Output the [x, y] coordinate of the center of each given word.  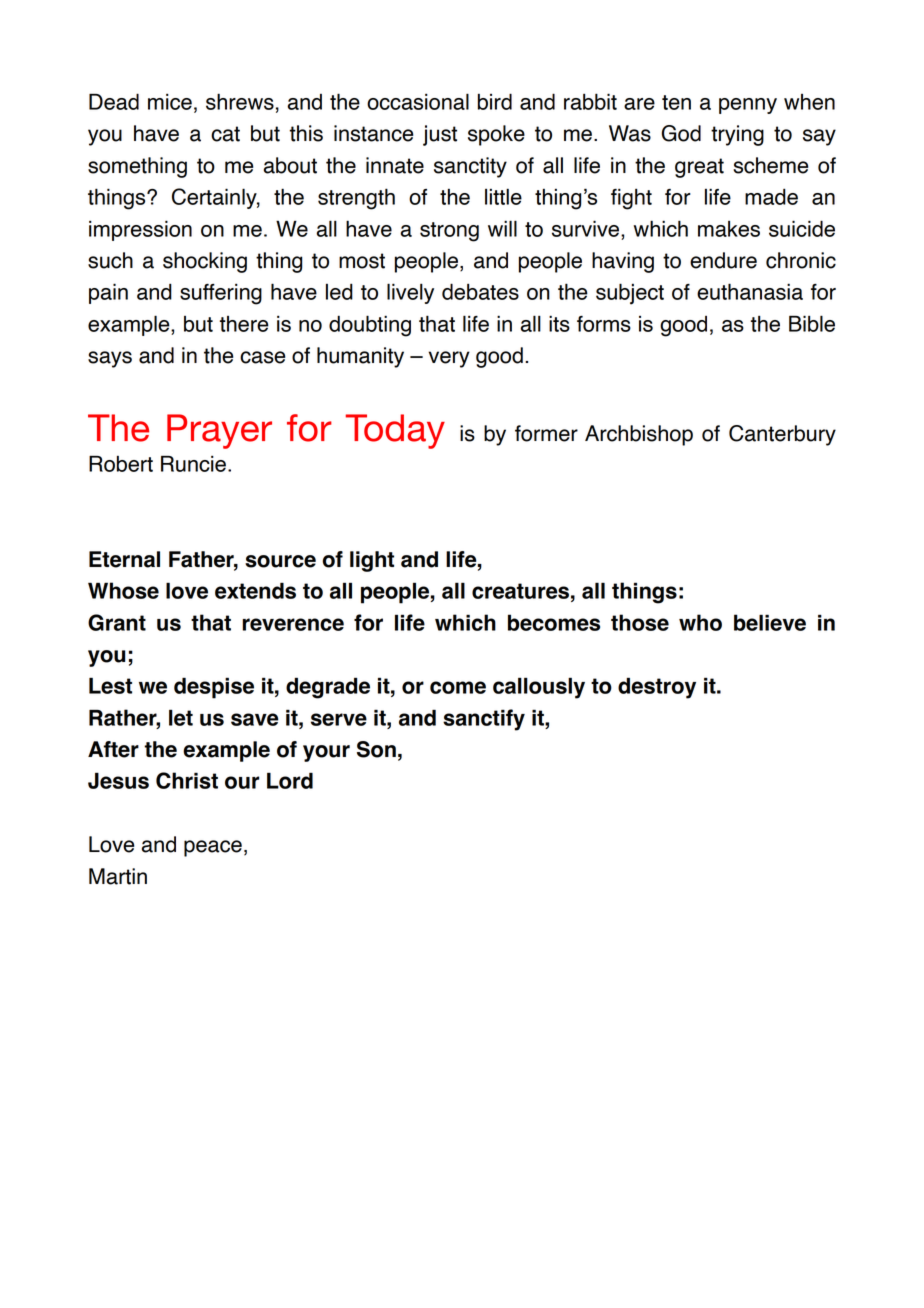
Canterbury [782, 435]
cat [225, 134]
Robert [121, 463]
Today [395, 431]
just [440, 135]
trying [737, 135]
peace [213, 848]
